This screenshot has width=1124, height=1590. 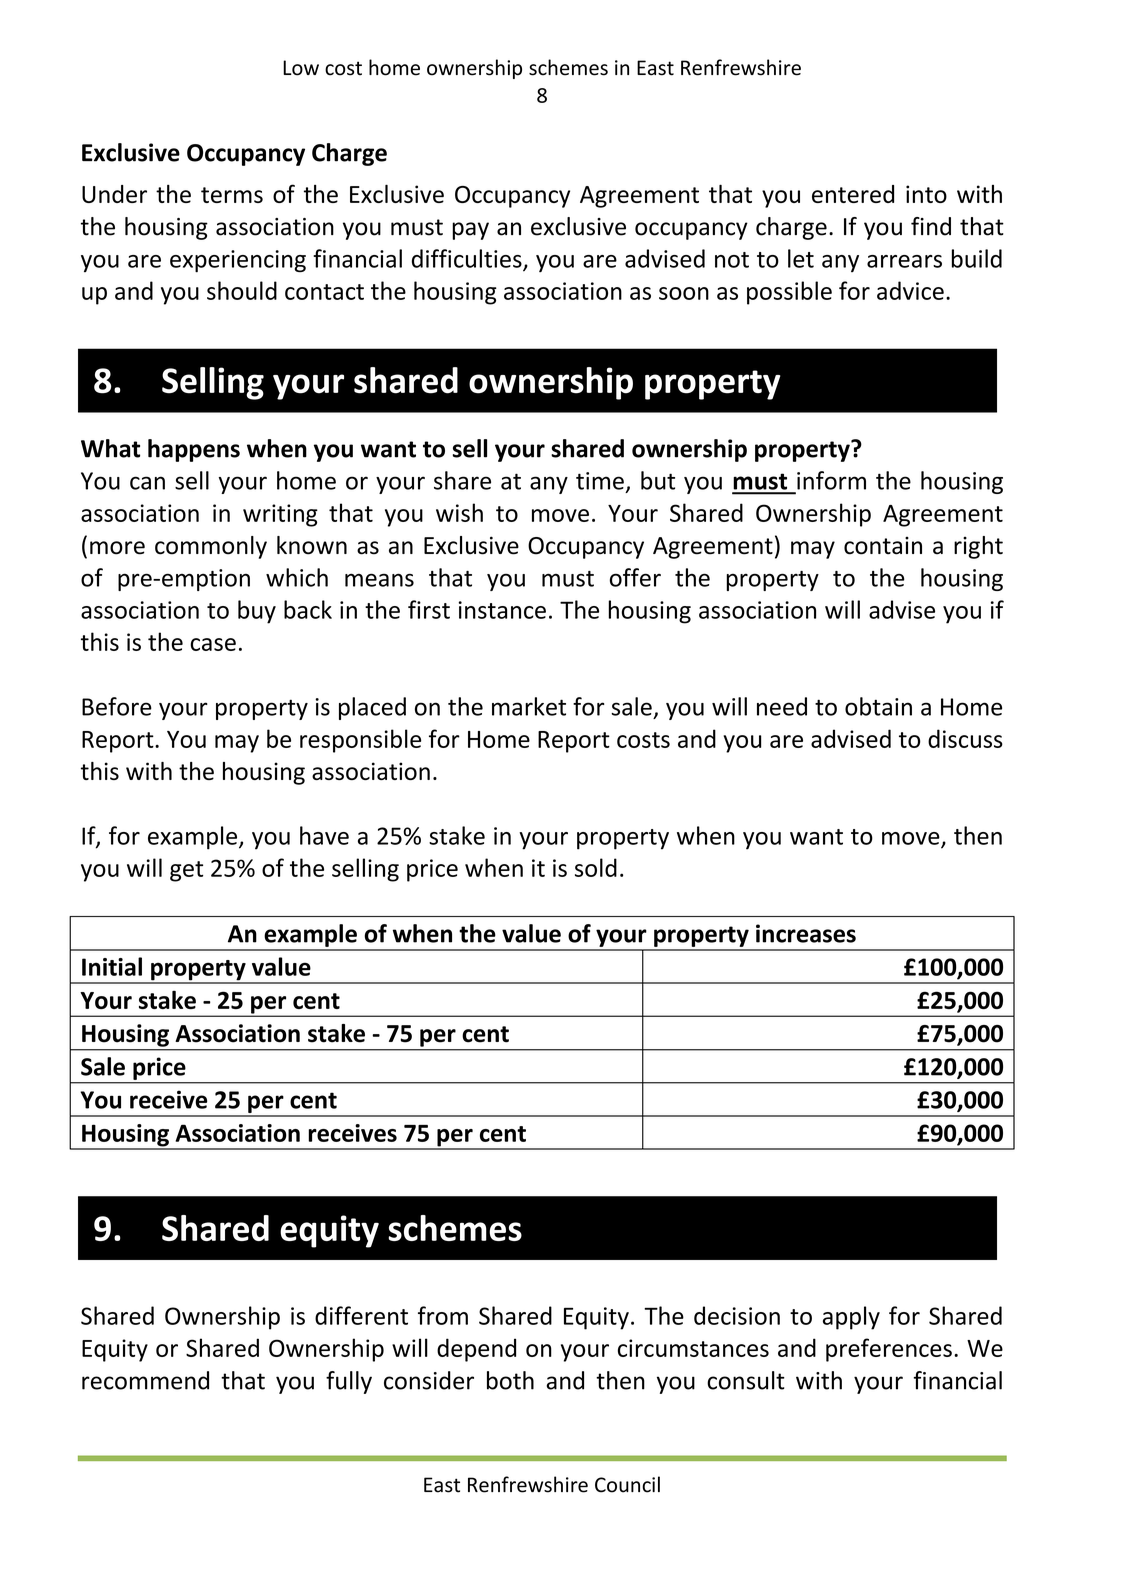 I want to click on pay, so click(x=470, y=231).
